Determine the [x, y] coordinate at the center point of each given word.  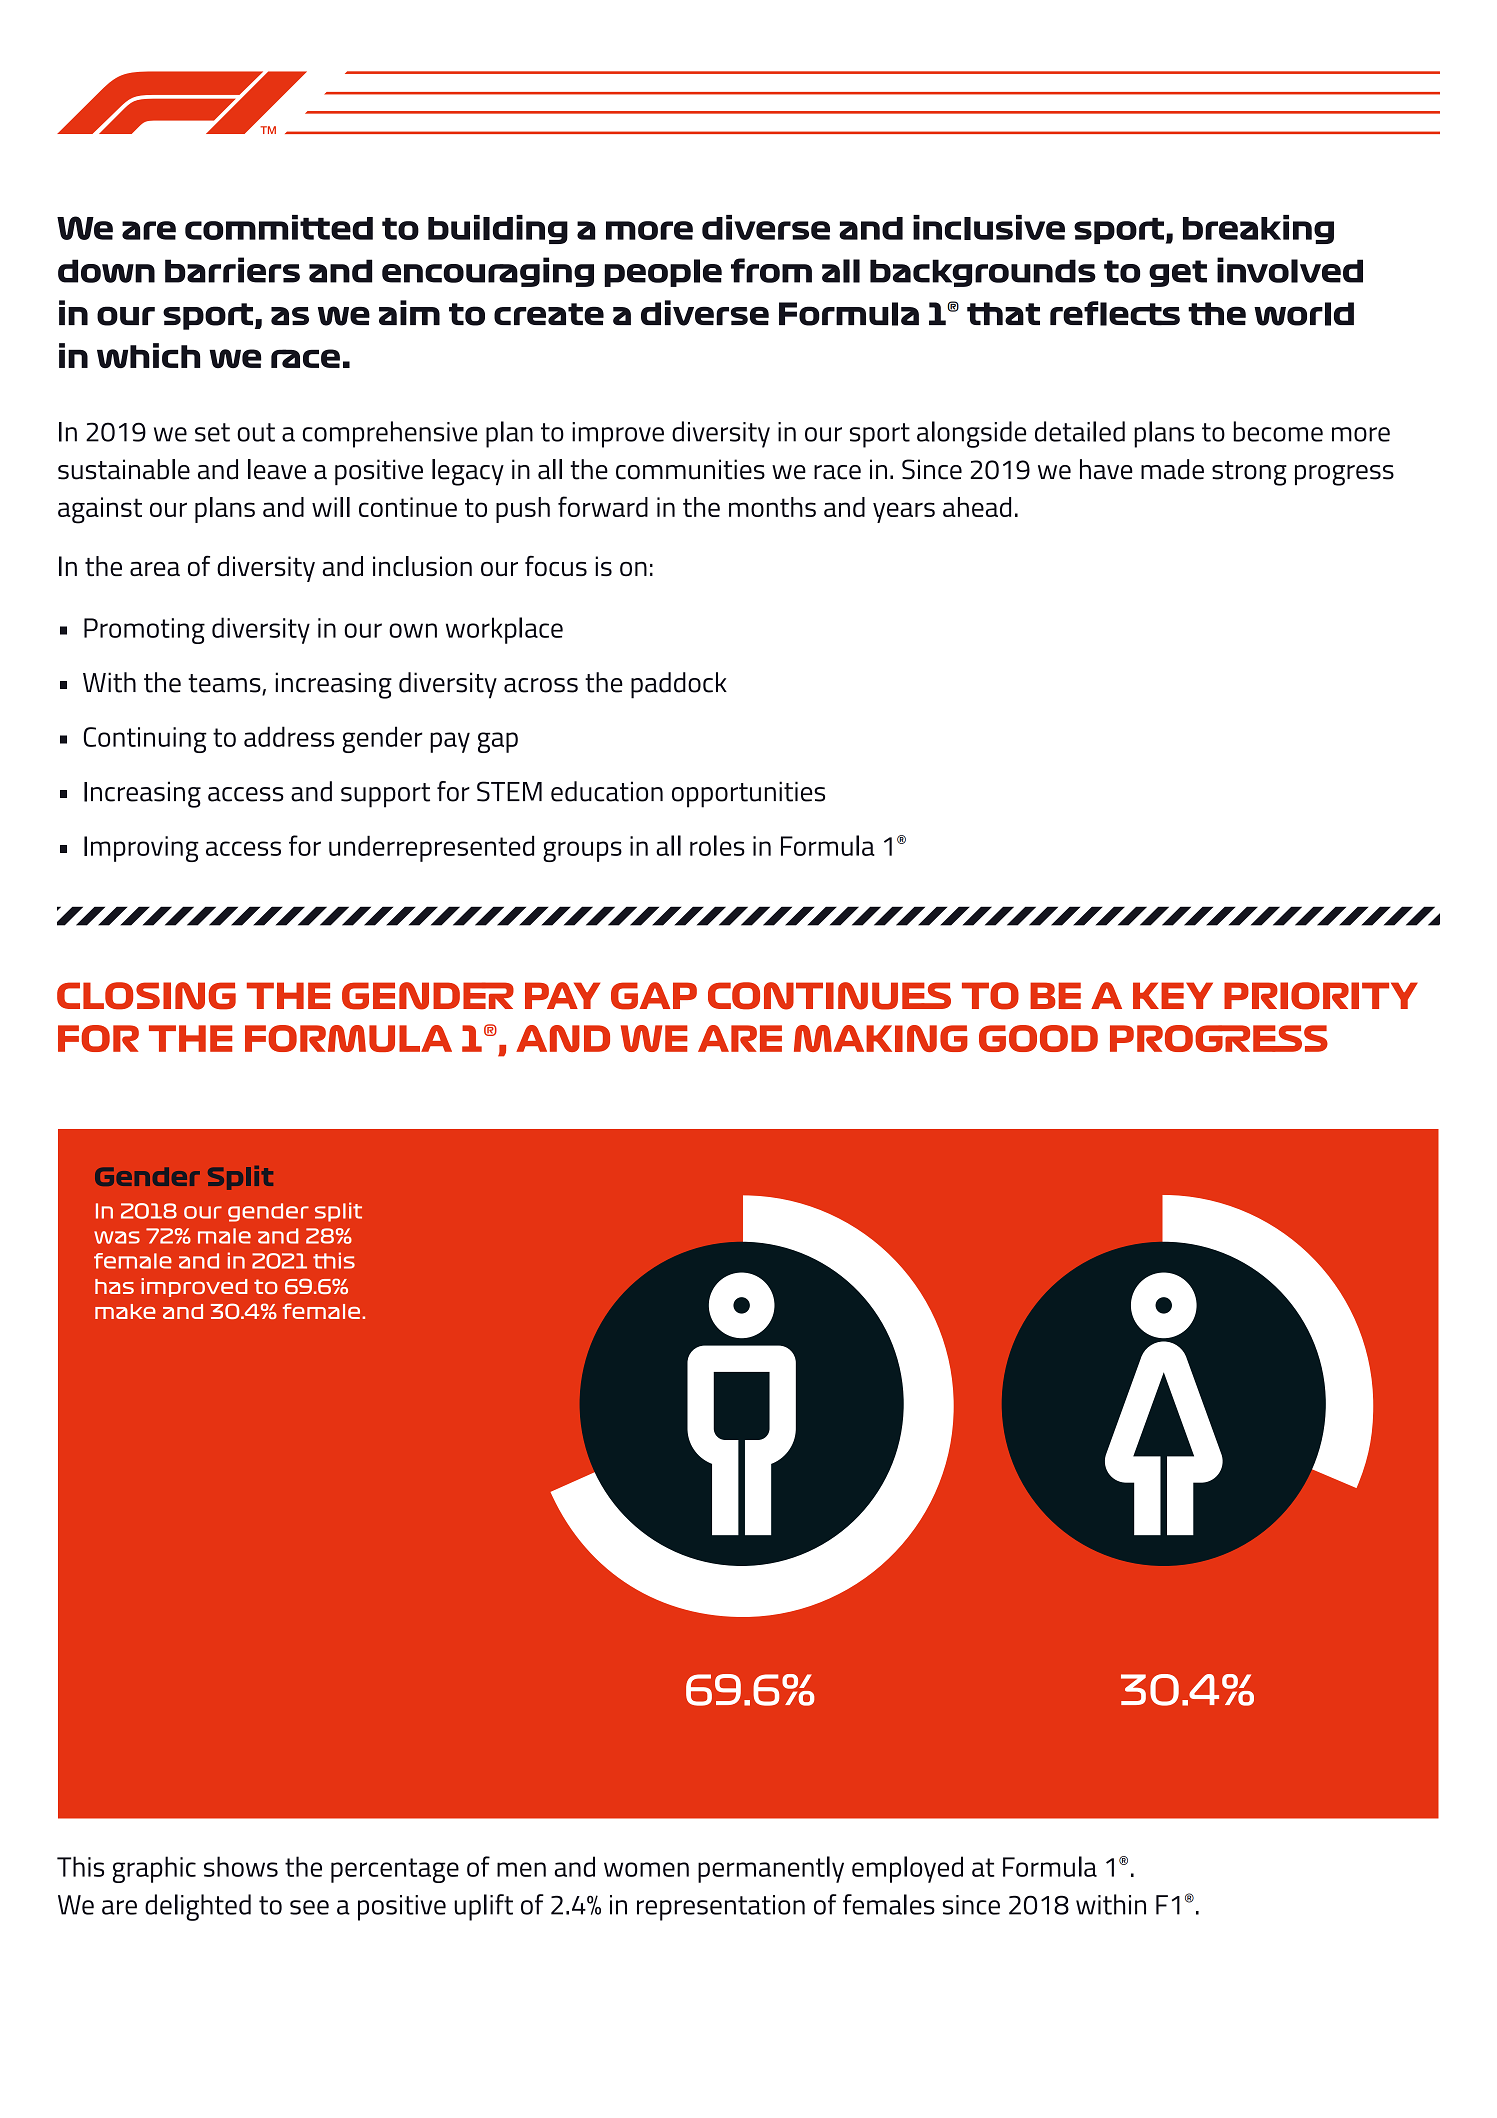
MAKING [881, 1038]
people [663, 273]
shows [241, 1866]
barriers [232, 270]
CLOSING [146, 996]
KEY [1173, 995]
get [1178, 273]
